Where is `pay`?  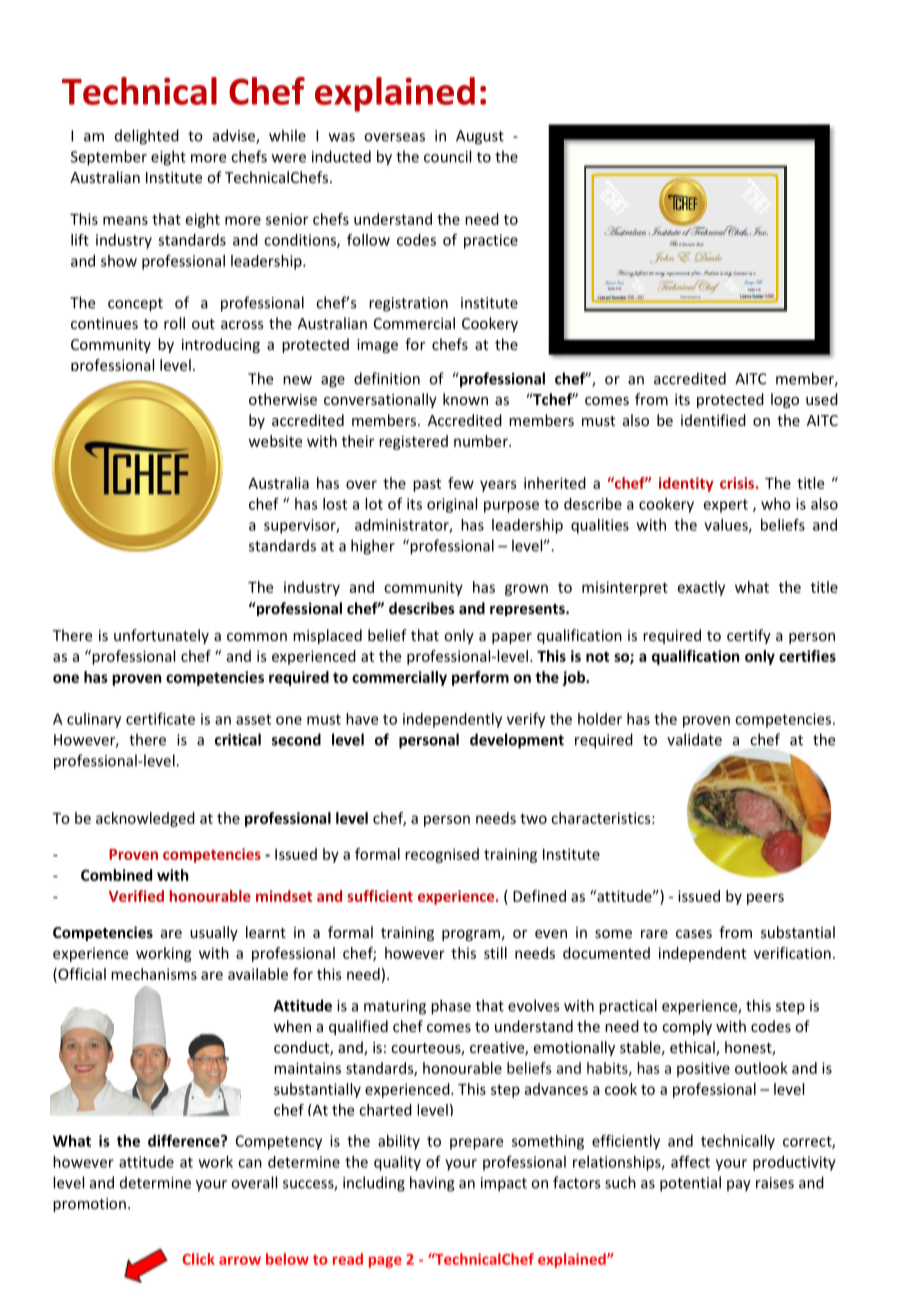 pay is located at coordinates (739, 1186).
